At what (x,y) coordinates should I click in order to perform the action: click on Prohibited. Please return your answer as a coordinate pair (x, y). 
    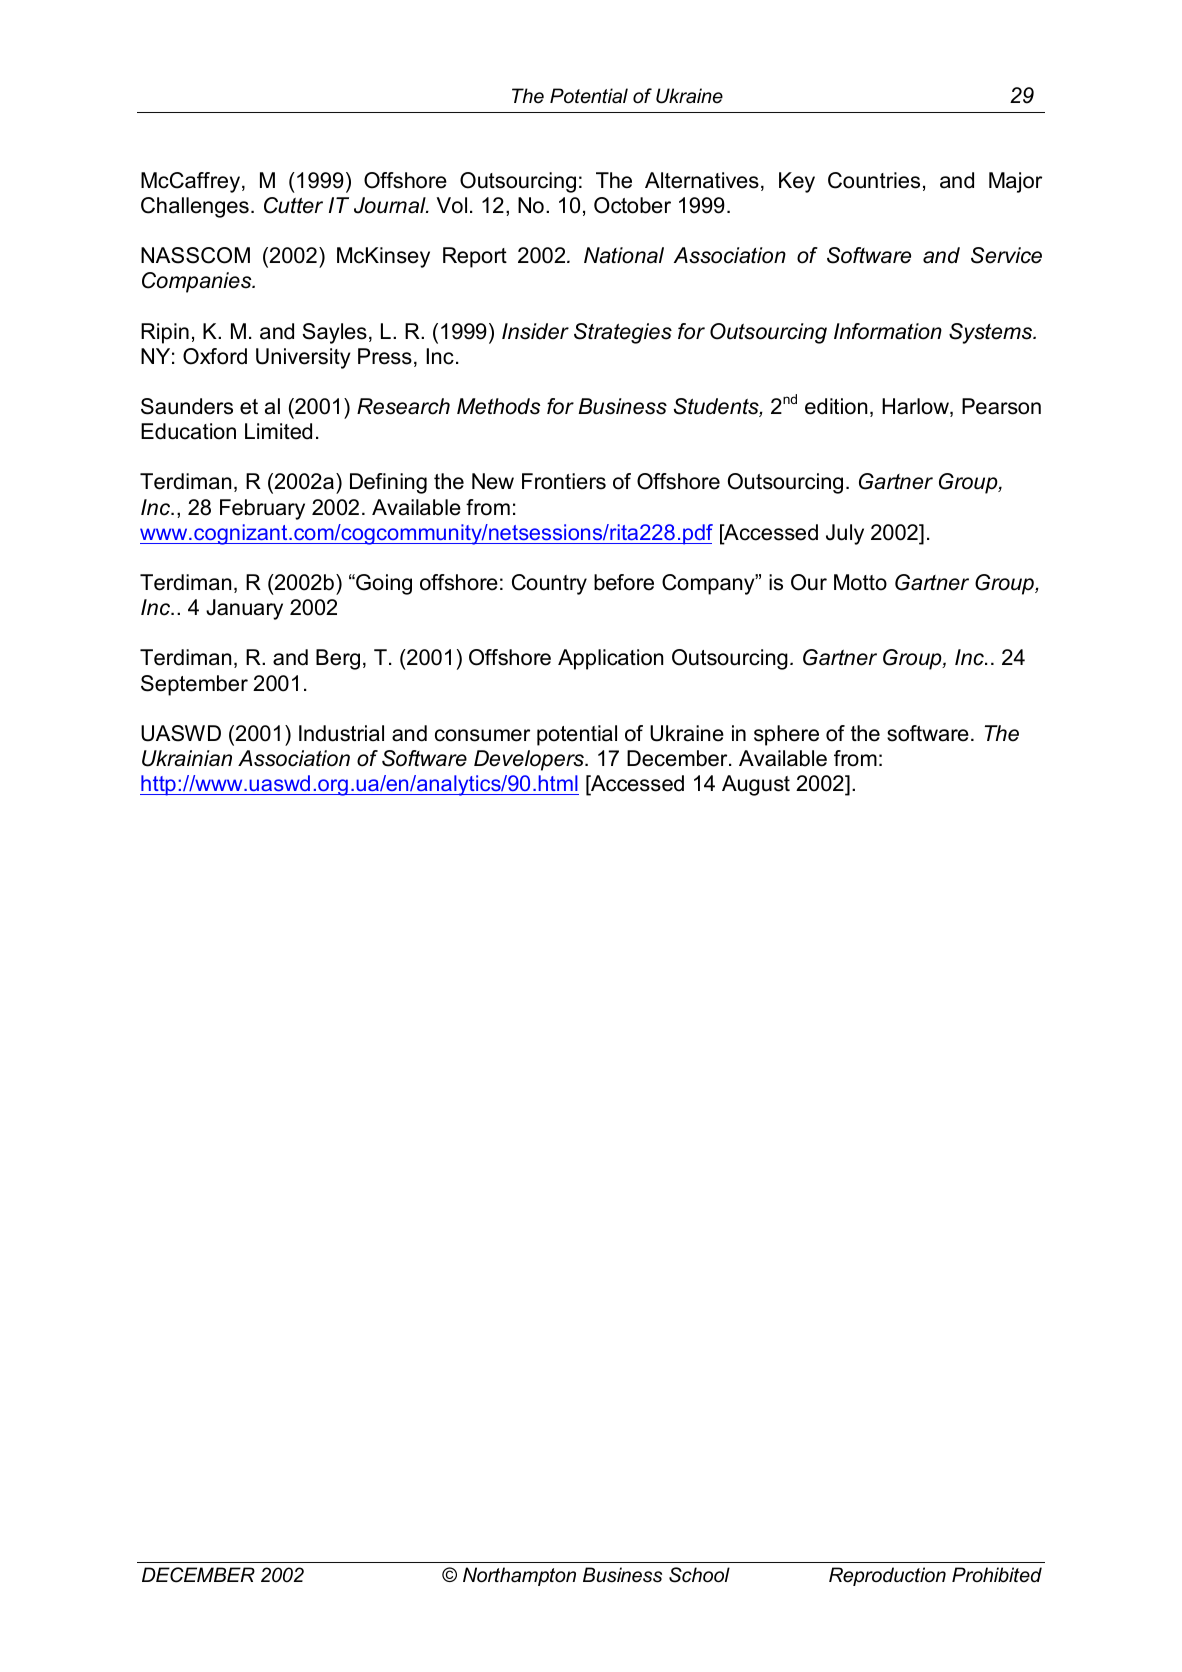
    Looking at the image, I should click on (997, 1575).
